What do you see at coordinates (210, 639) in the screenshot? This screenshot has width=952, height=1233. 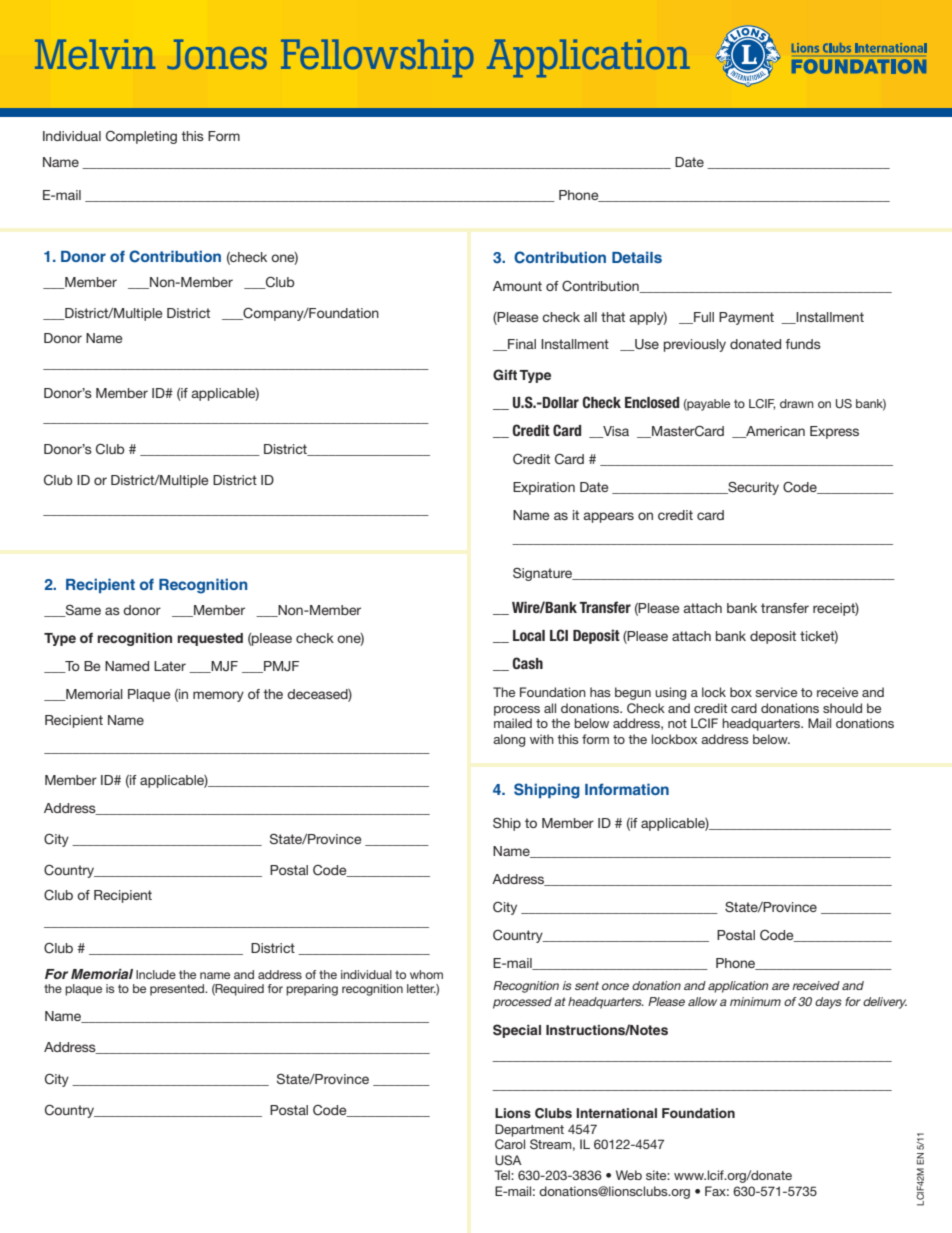 I see `requested` at bounding box center [210, 639].
